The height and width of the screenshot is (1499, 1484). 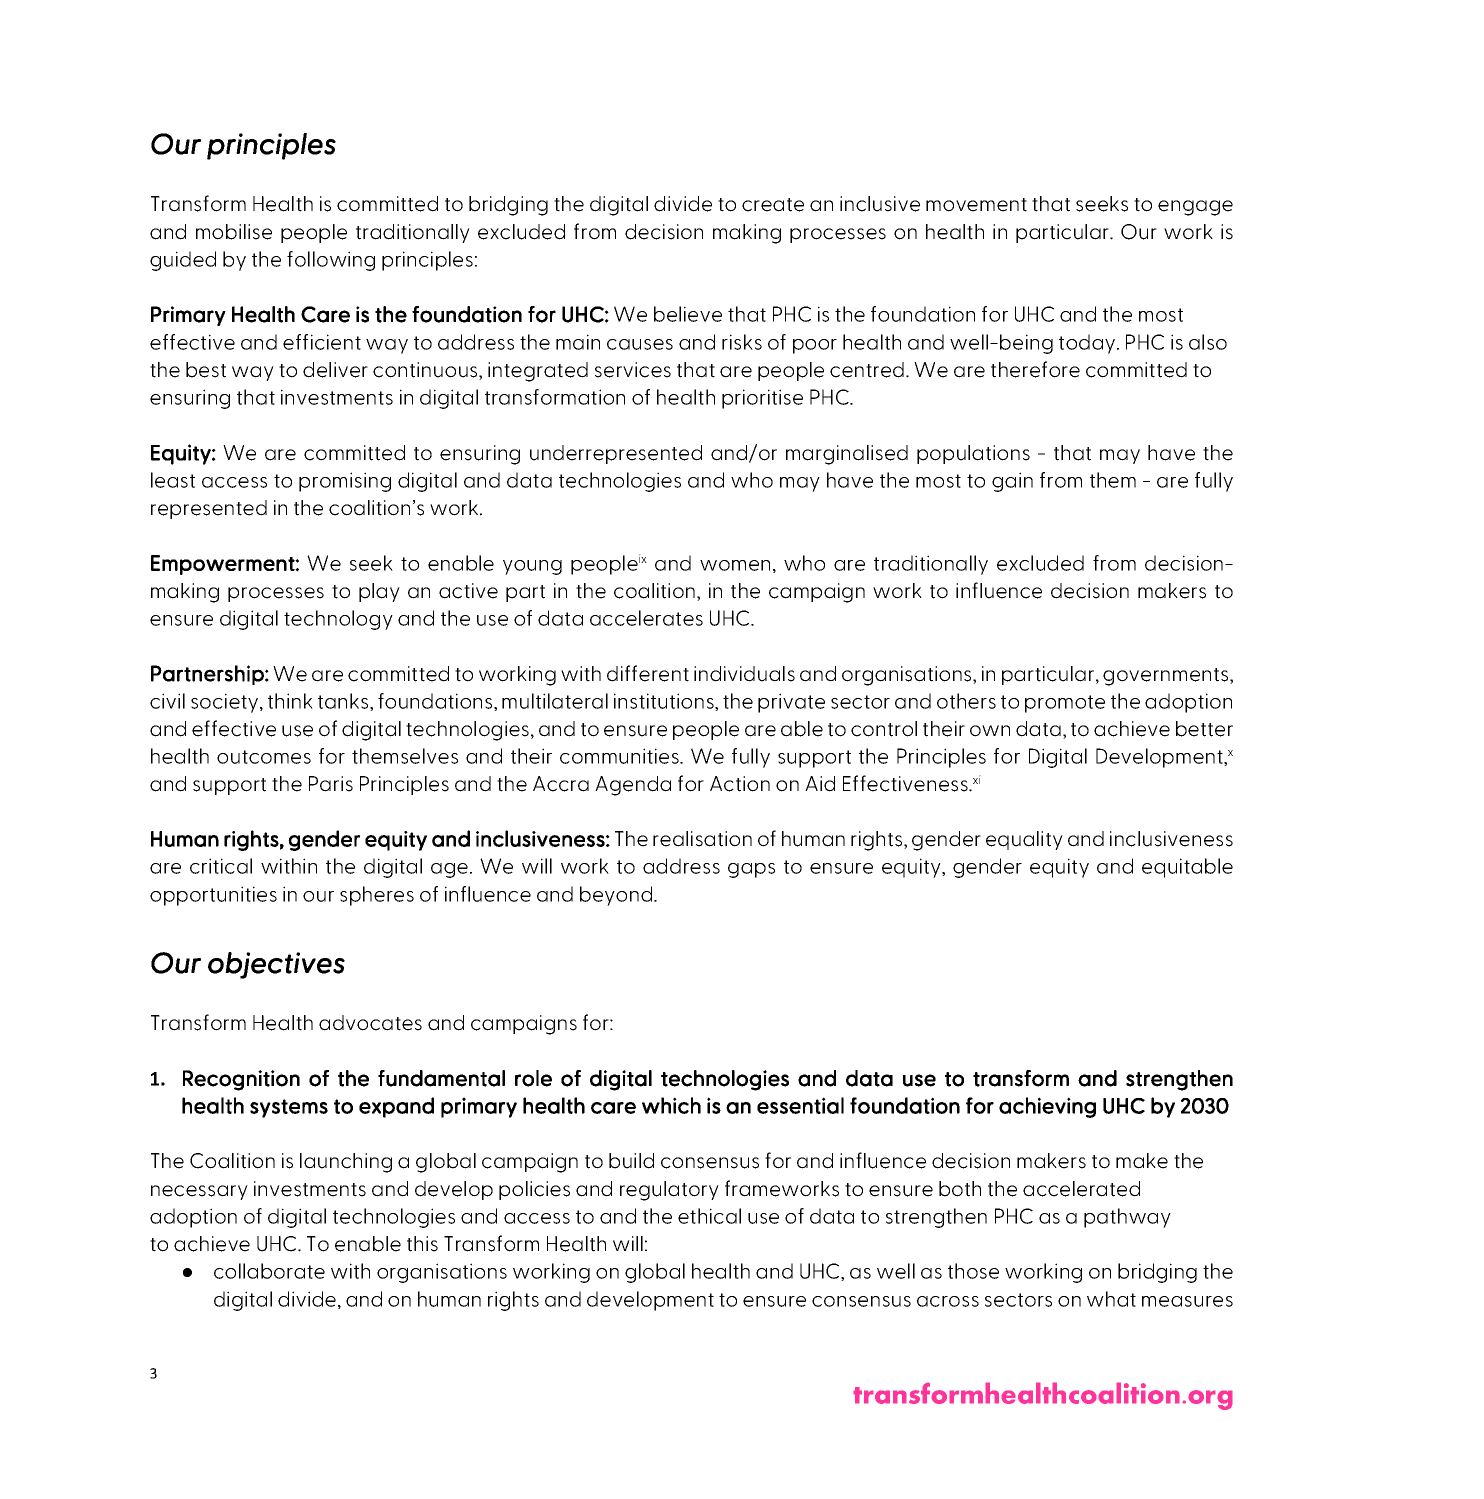 I want to click on objectives, so click(x=276, y=965).
